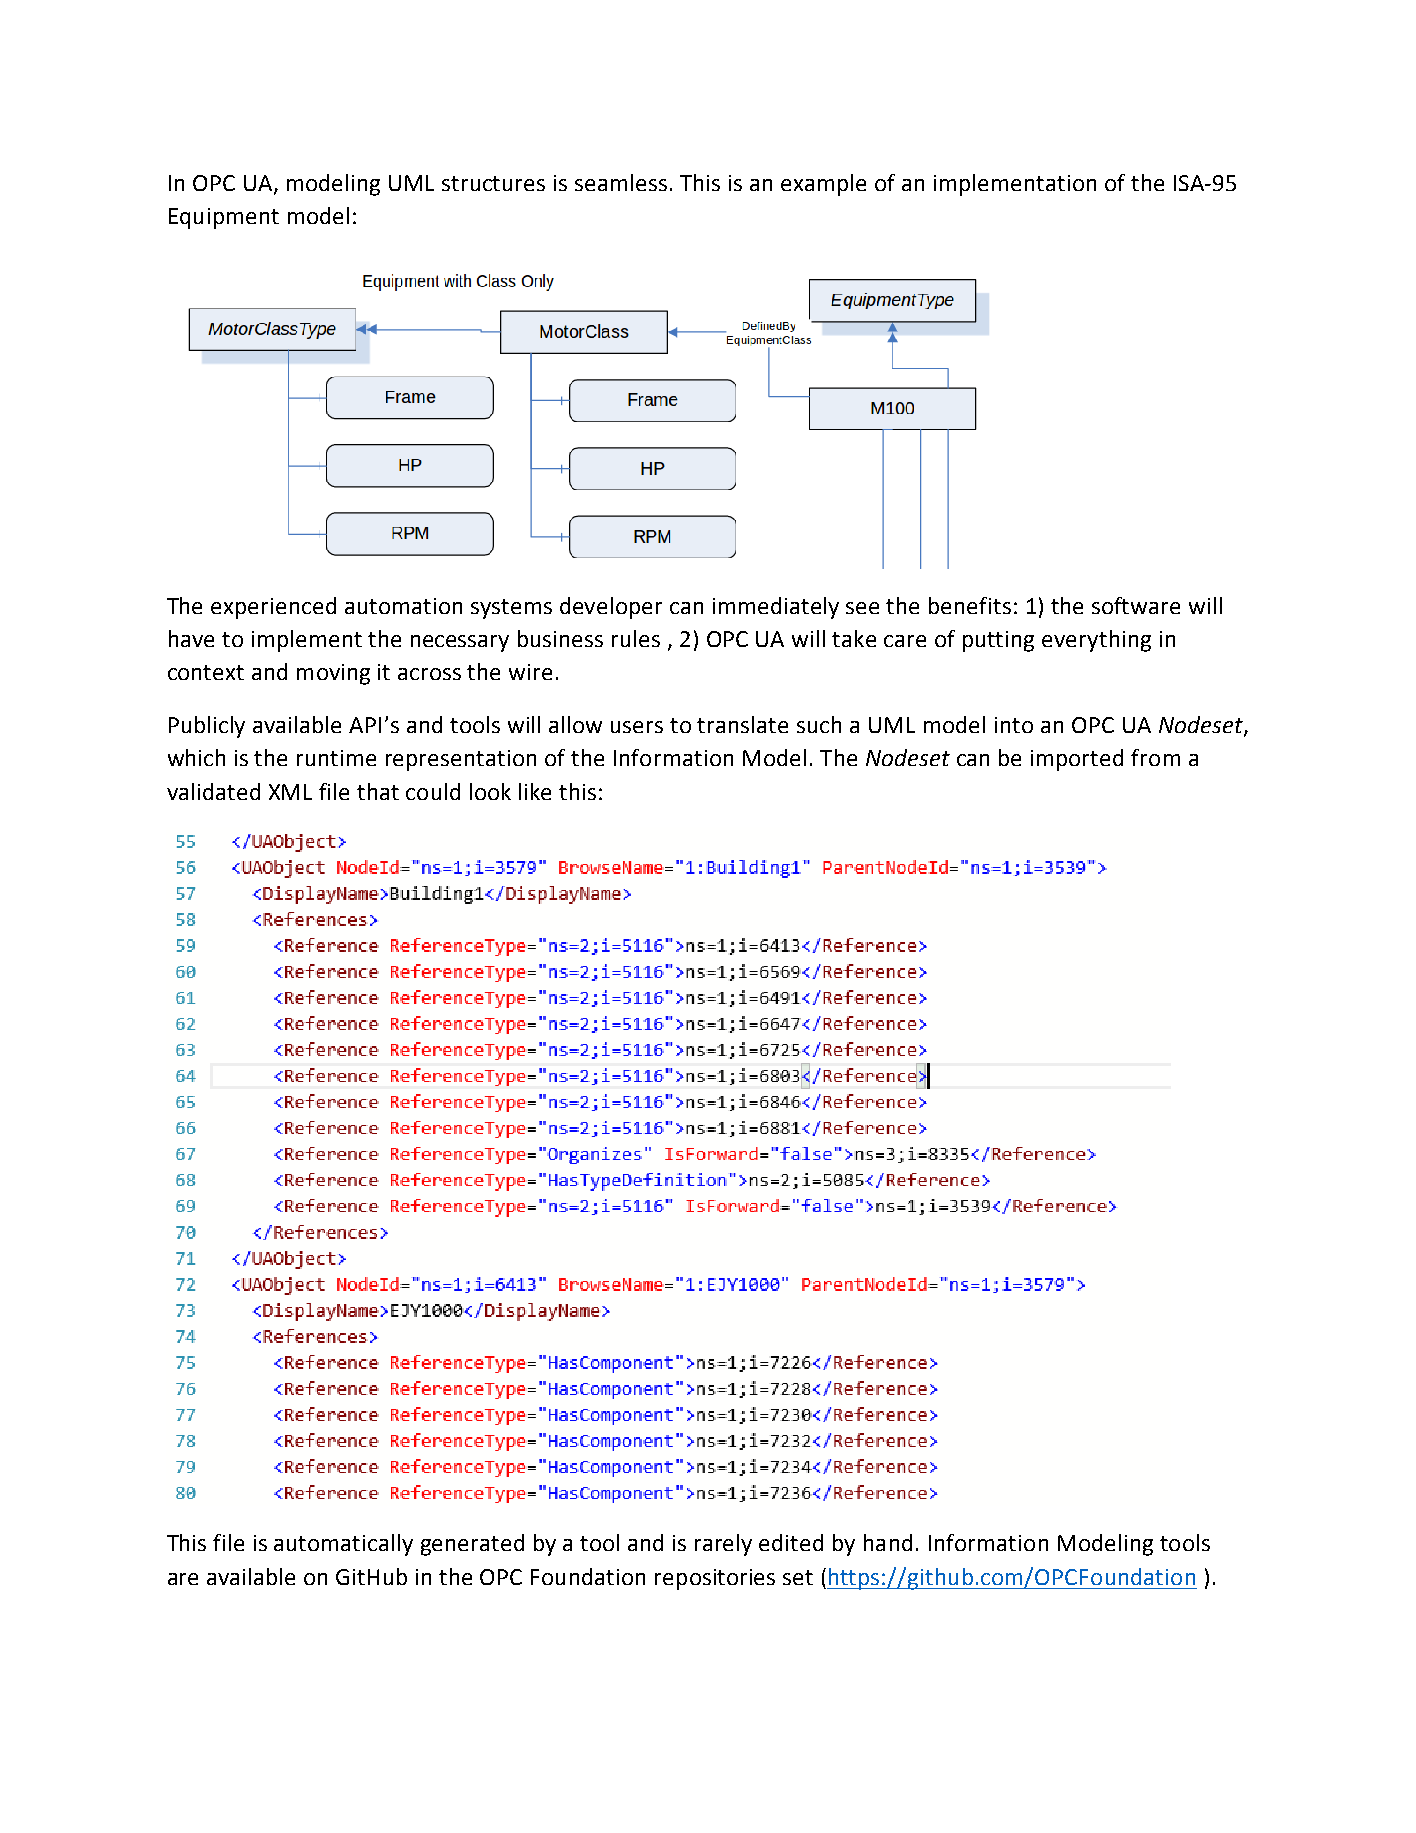 This document has height=1833, width=1416. What do you see at coordinates (823, 185) in the document?
I see `example` at bounding box center [823, 185].
